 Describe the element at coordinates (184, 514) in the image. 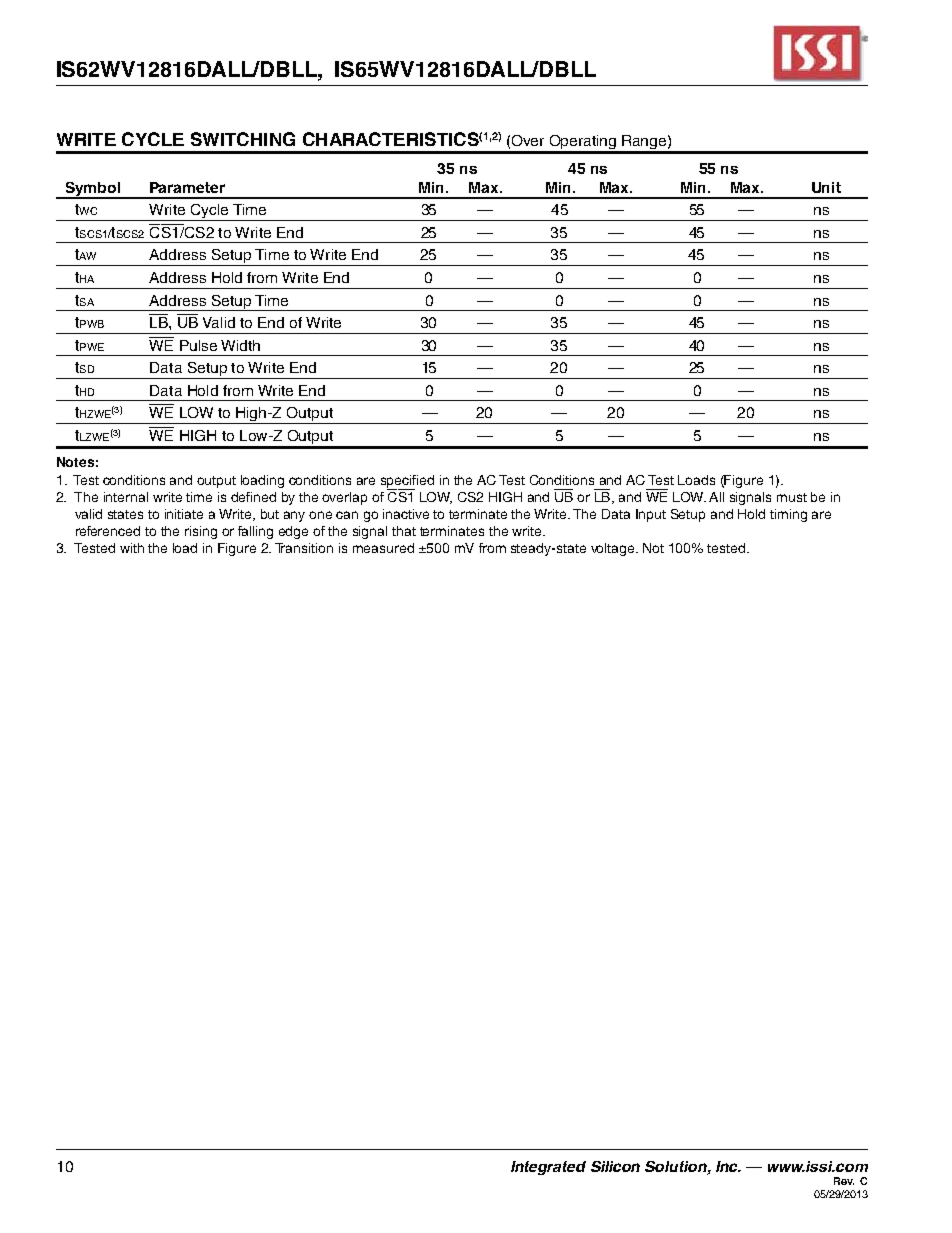

I see `initiate` at that location.
